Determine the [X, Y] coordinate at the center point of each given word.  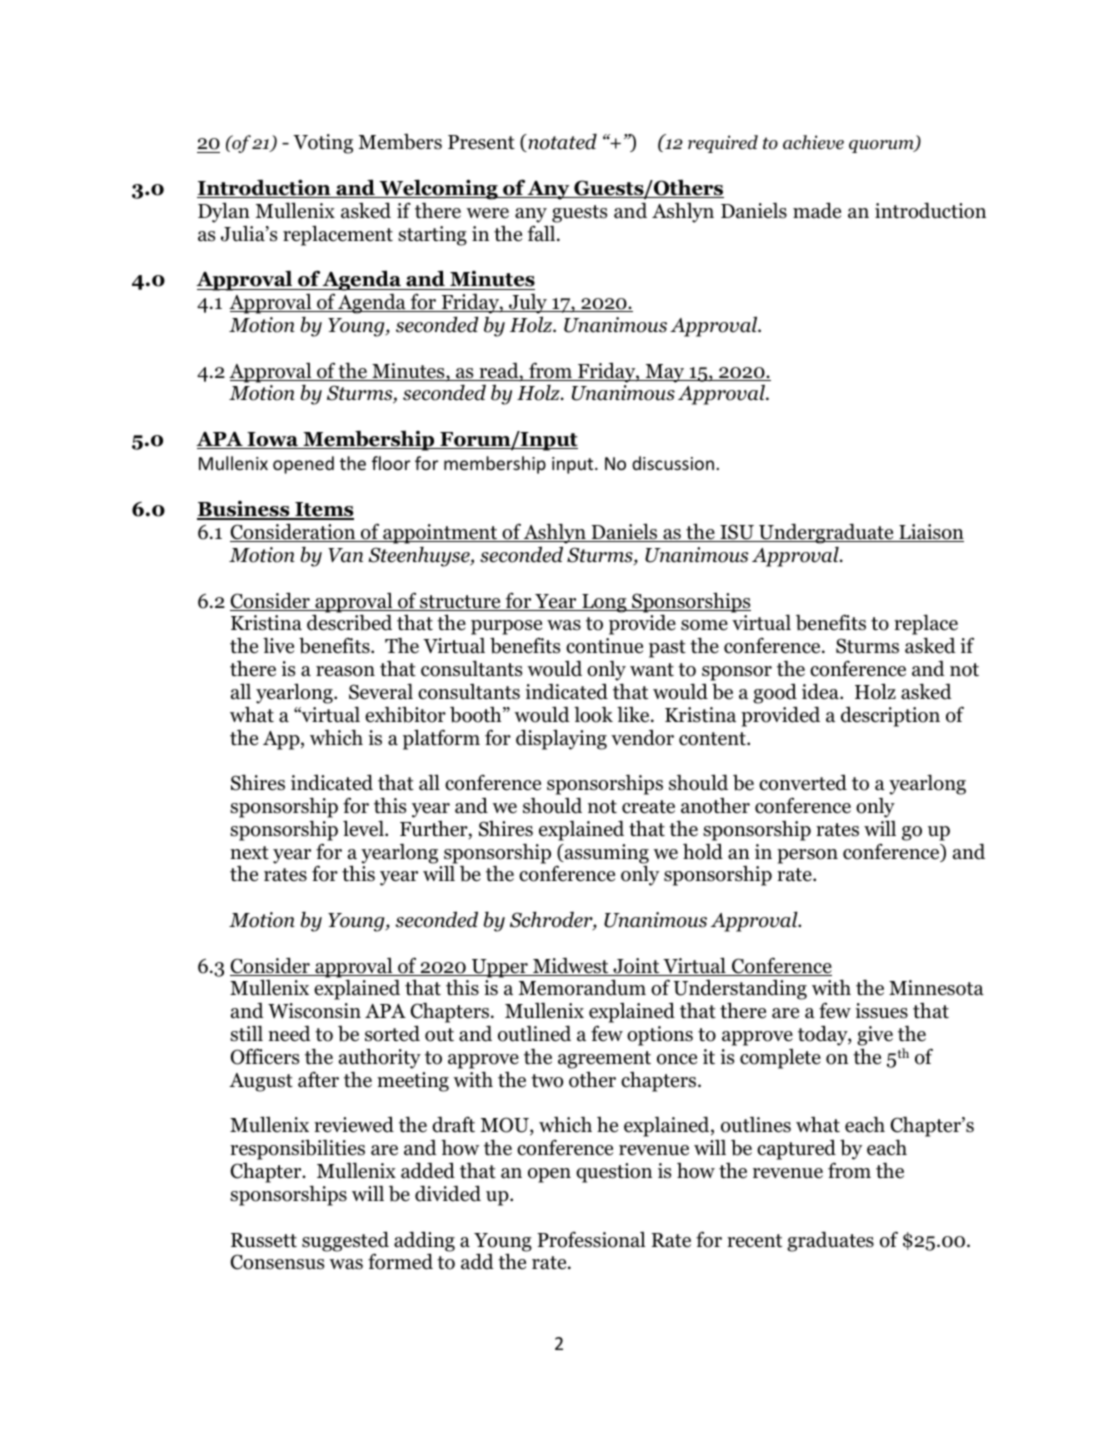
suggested [345, 1242]
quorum [882, 146]
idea [821, 691]
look [593, 714]
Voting [323, 144]
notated [561, 143]
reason [345, 671]
